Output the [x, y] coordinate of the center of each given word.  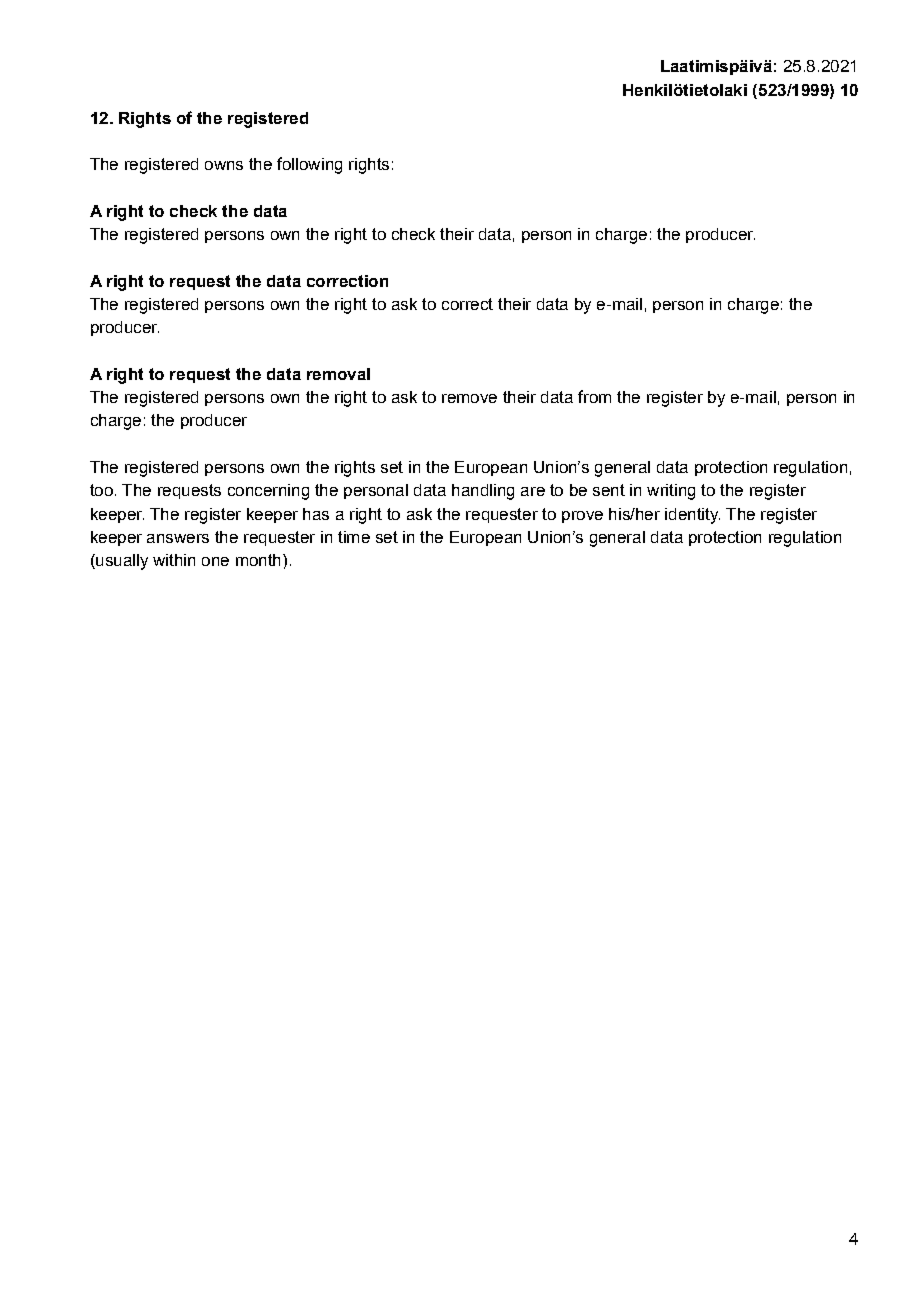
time [354, 537]
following [309, 165]
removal [338, 374]
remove [469, 398]
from [594, 396]
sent [609, 490]
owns [224, 165]
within [174, 560]
